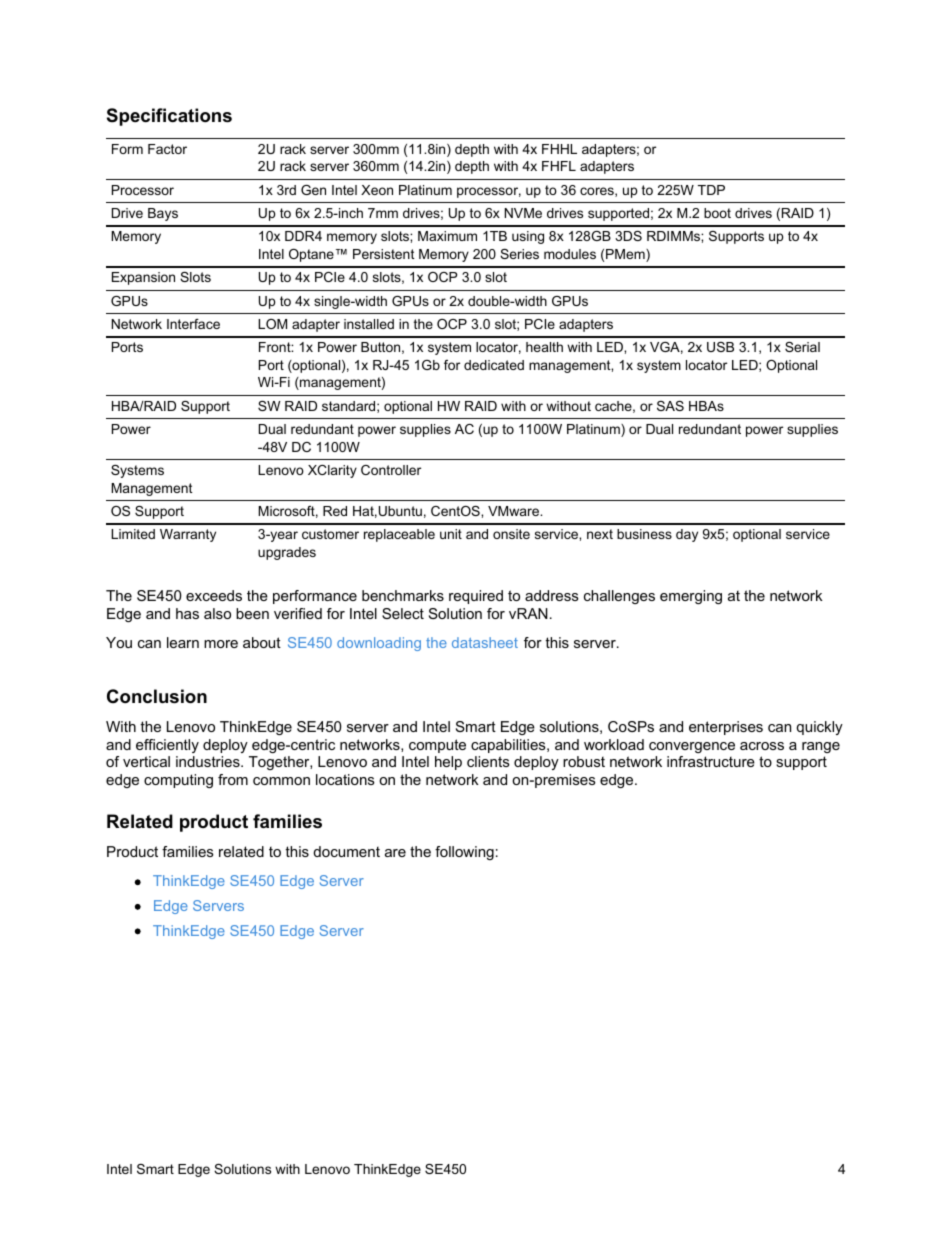 The width and height of the screenshot is (952, 1233). What do you see at coordinates (214, 595) in the screenshot?
I see `exceeds` at bounding box center [214, 595].
